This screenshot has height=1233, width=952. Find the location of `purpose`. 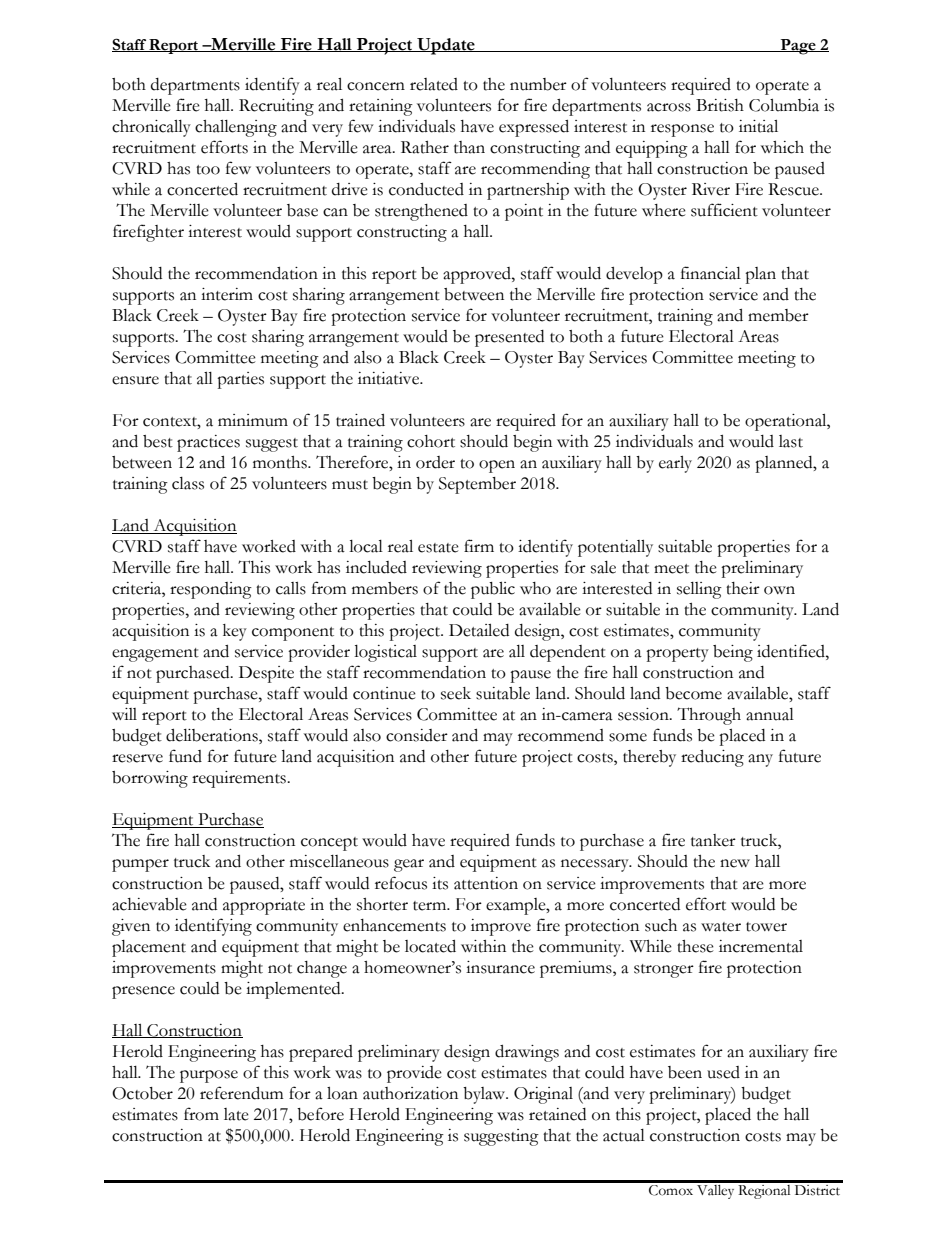

purpose is located at coordinates (209, 1076).
